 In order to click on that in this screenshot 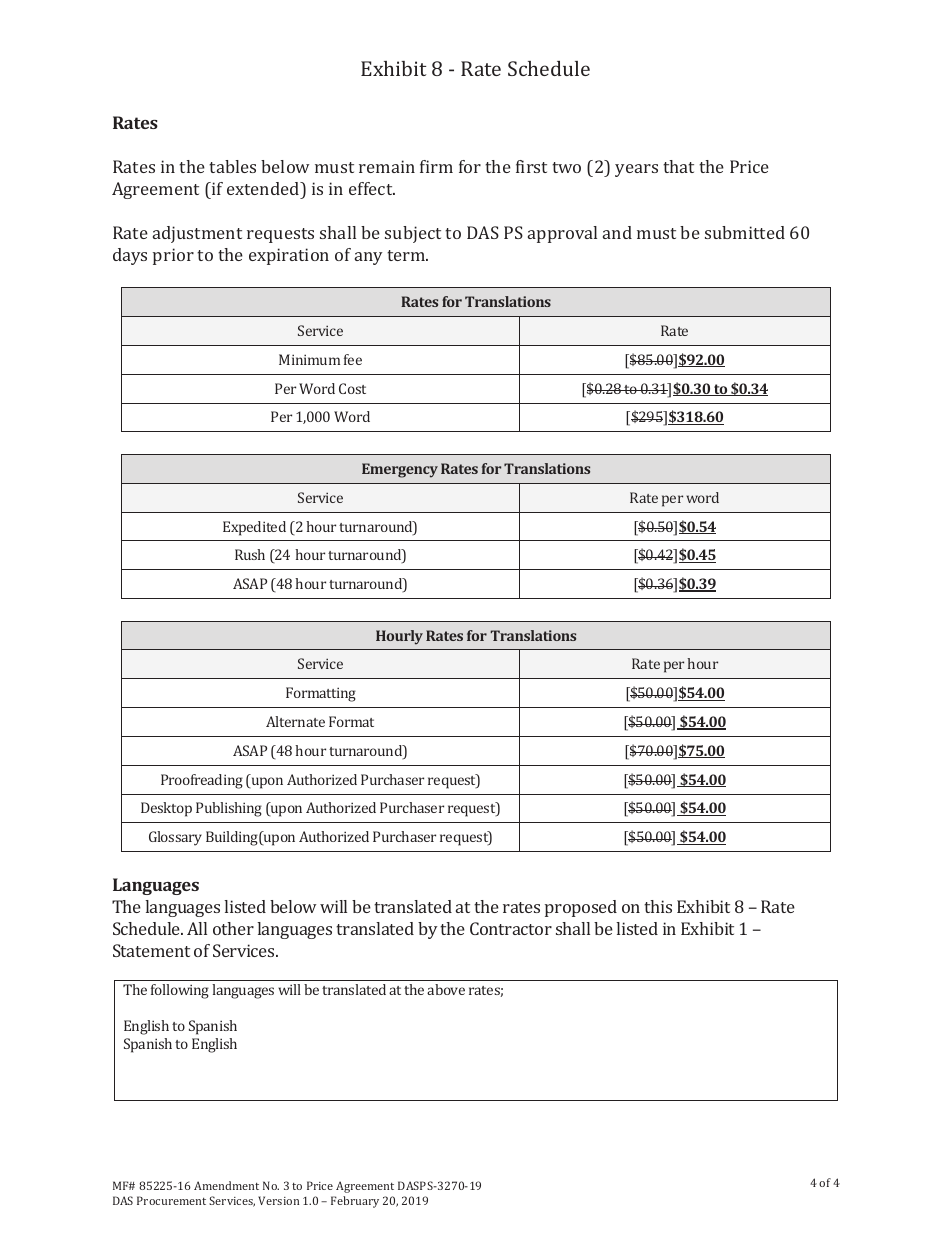, I will do `click(678, 166)`.
